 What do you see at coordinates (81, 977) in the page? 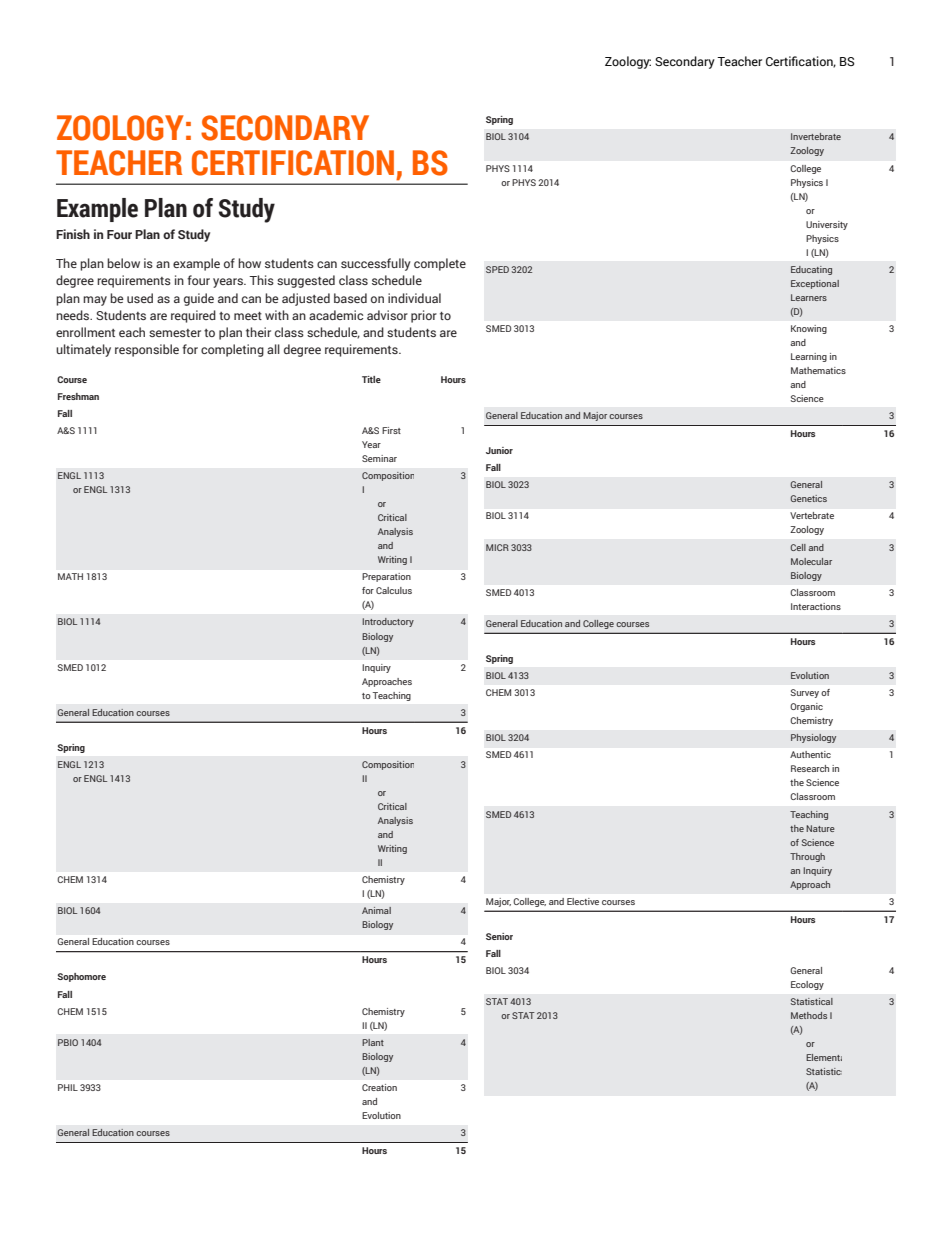
I see `Sophomore` at bounding box center [81, 977].
